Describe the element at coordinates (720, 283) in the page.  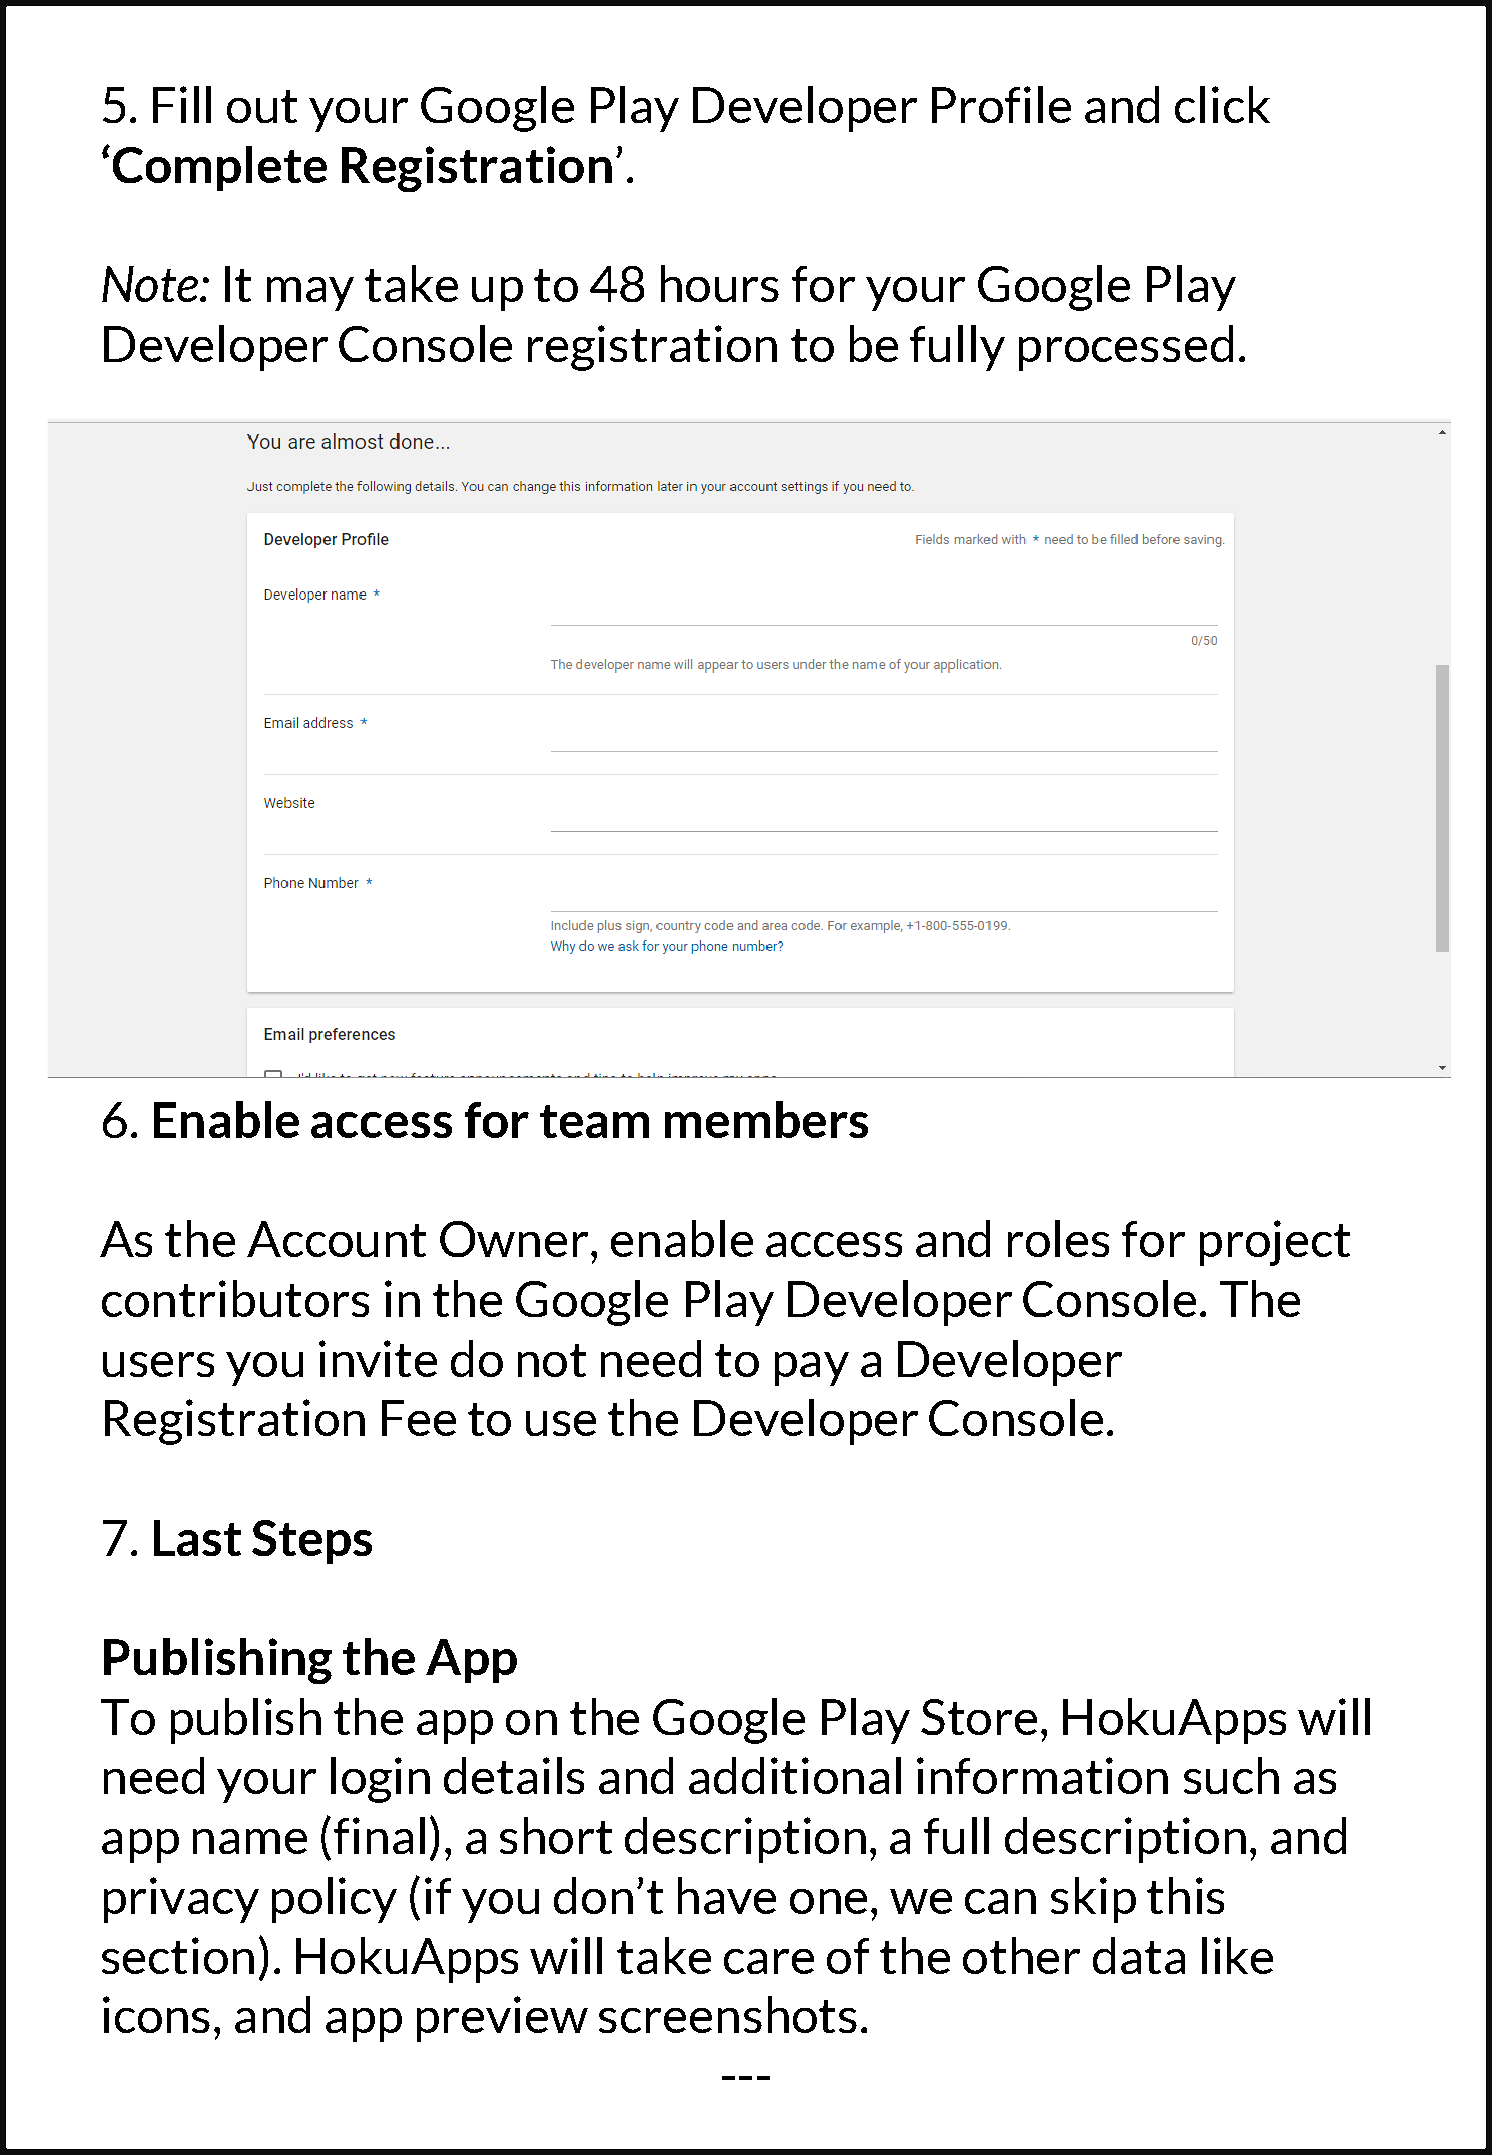
I see `hours` at that location.
